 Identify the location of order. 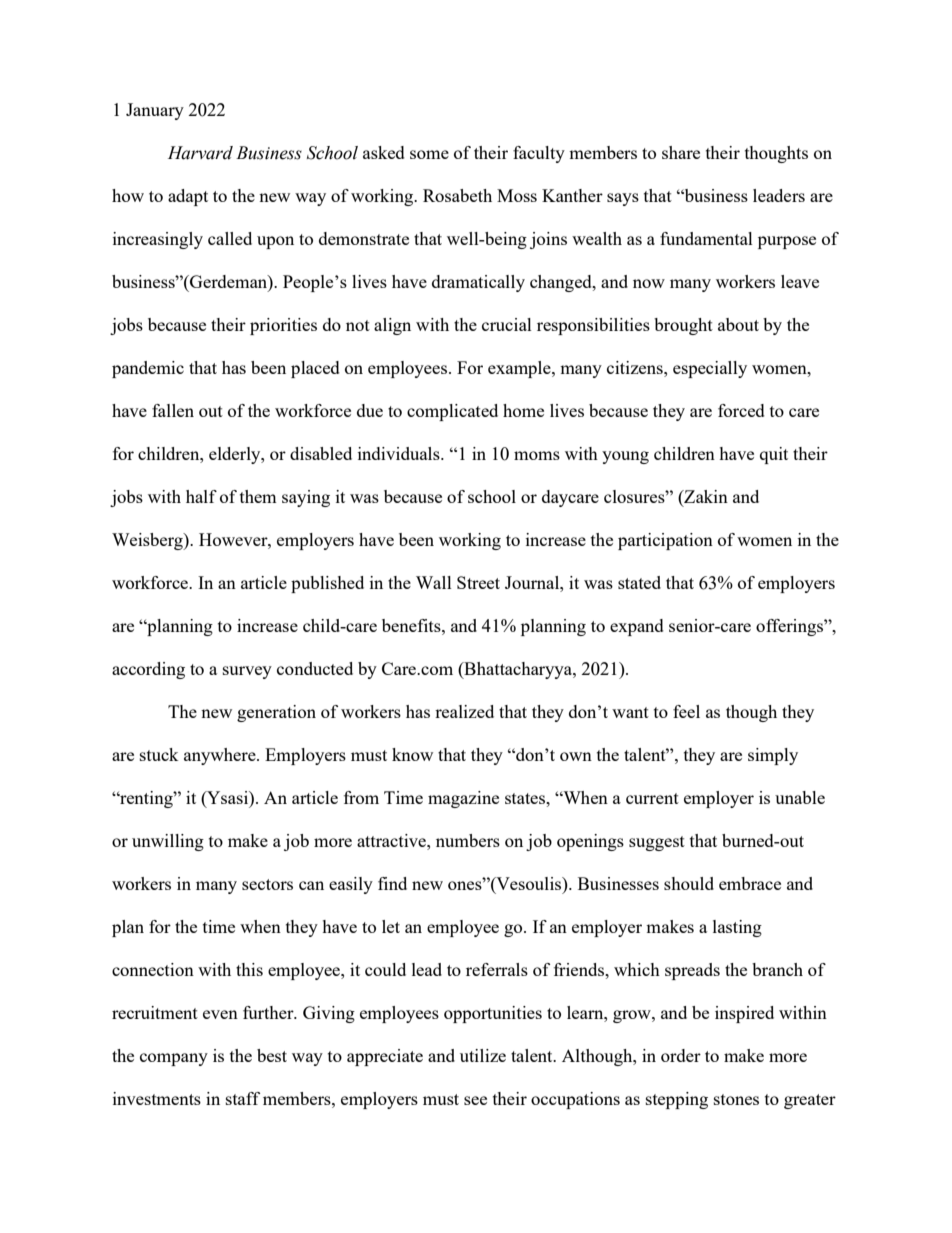
(681, 1055).
